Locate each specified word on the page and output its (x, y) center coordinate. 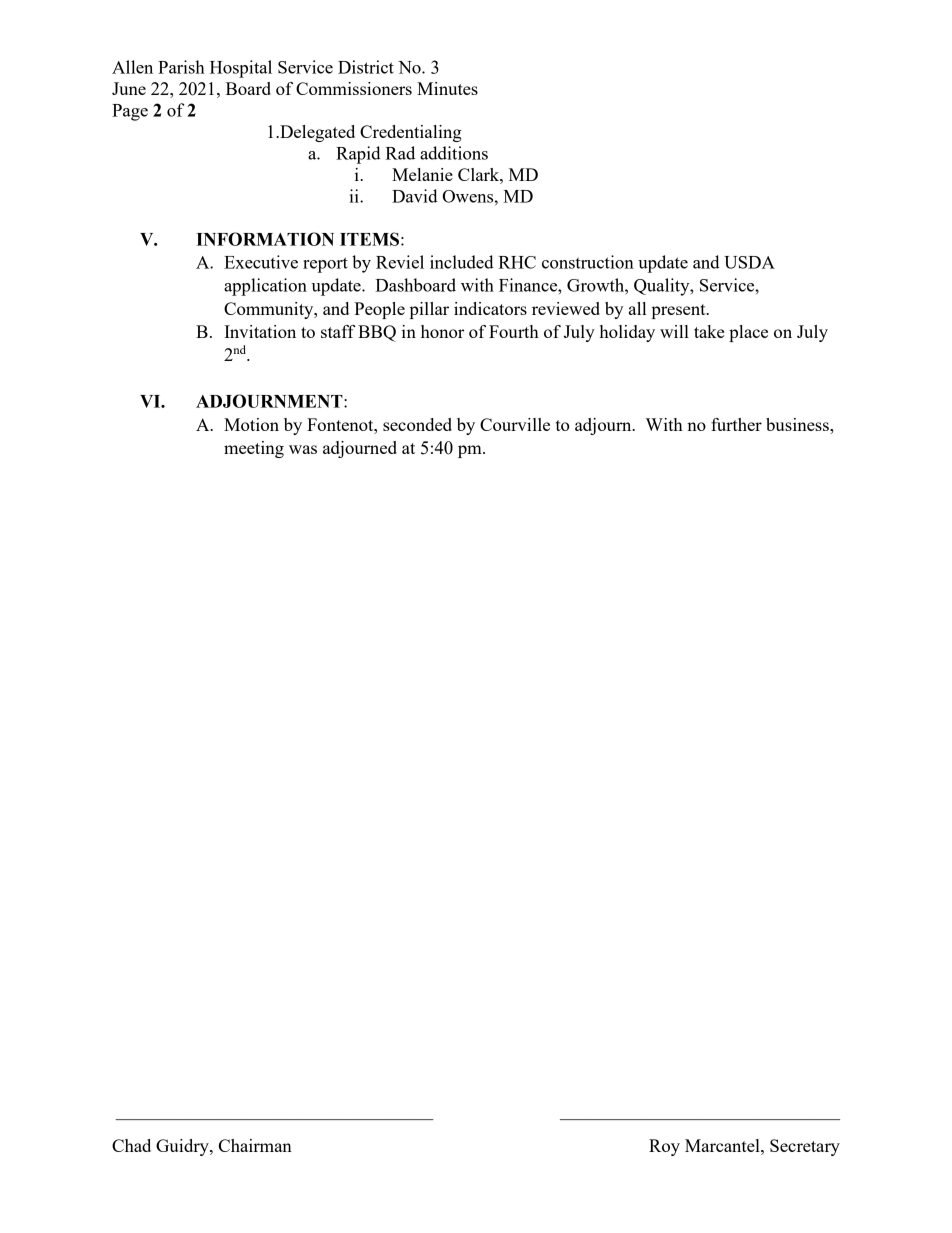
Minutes (447, 88)
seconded (417, 424)
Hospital (241, 69)
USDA (749, 262)
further (736, 424)
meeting (254, 449)
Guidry (183, 1147)
